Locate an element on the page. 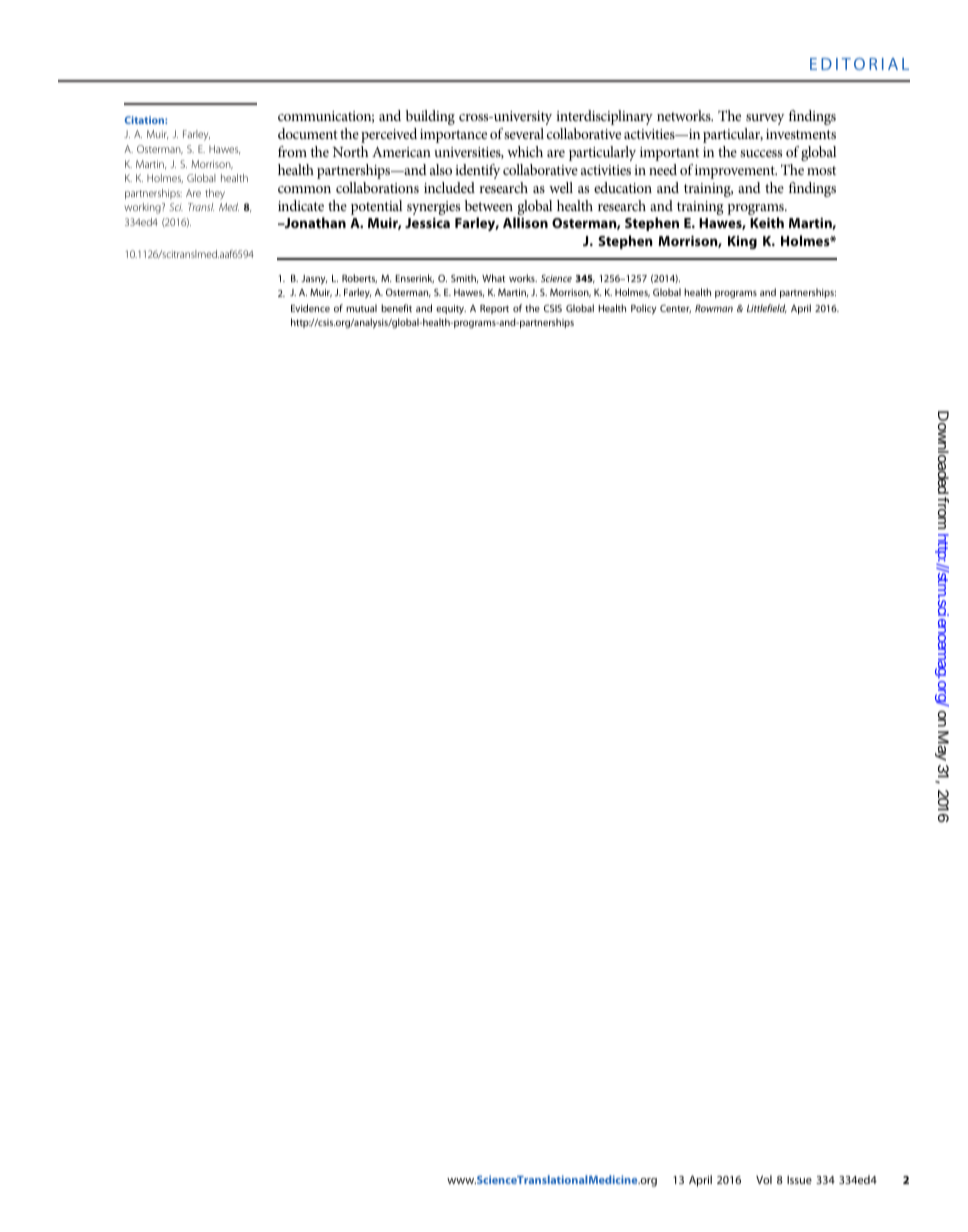  Littlefield is located at coordinates (767, 308).
